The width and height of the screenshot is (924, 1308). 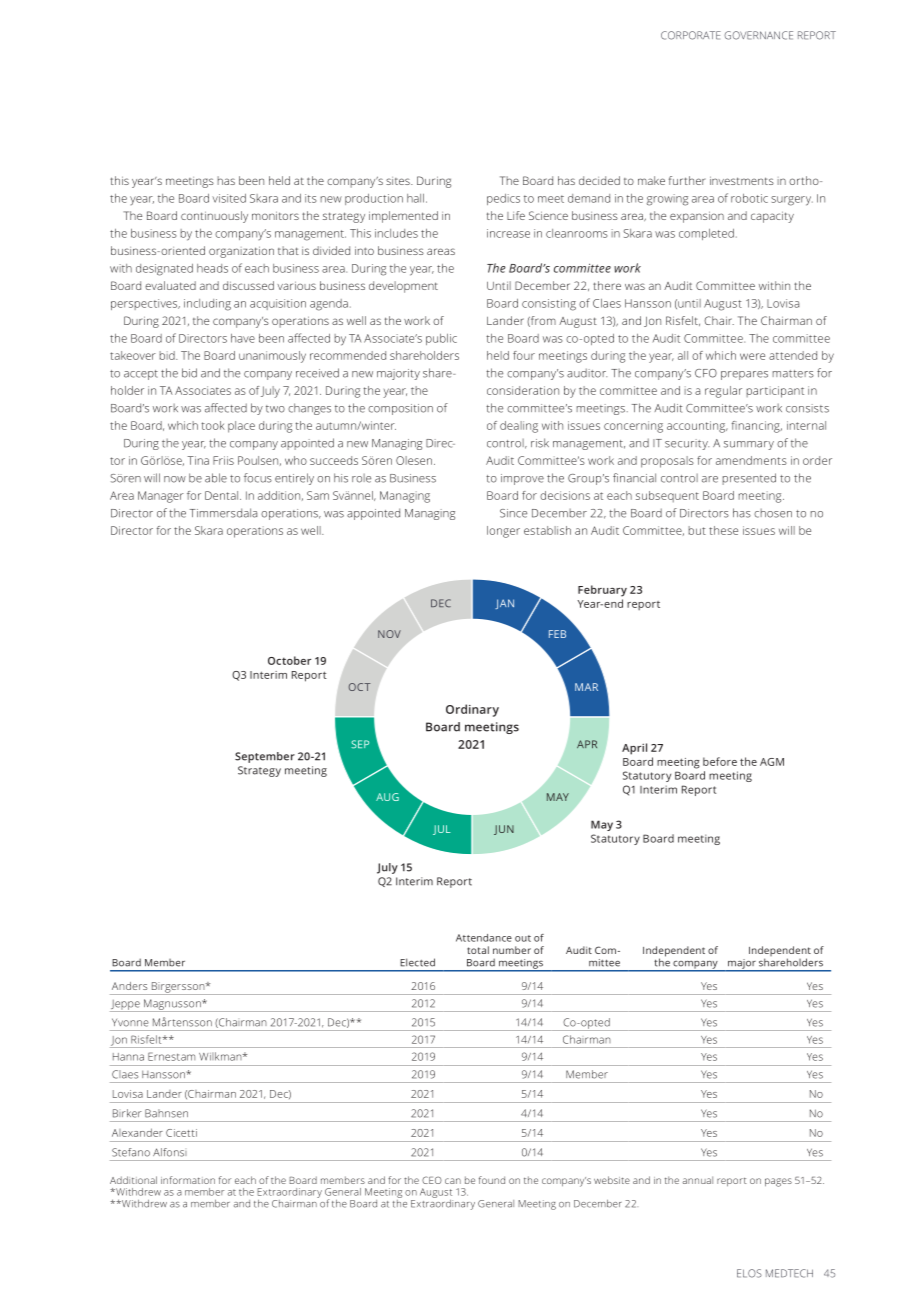 What do you see at coordinates (720, 761) in the screenshot?
I see `before` at bounding box center [720, 761].
